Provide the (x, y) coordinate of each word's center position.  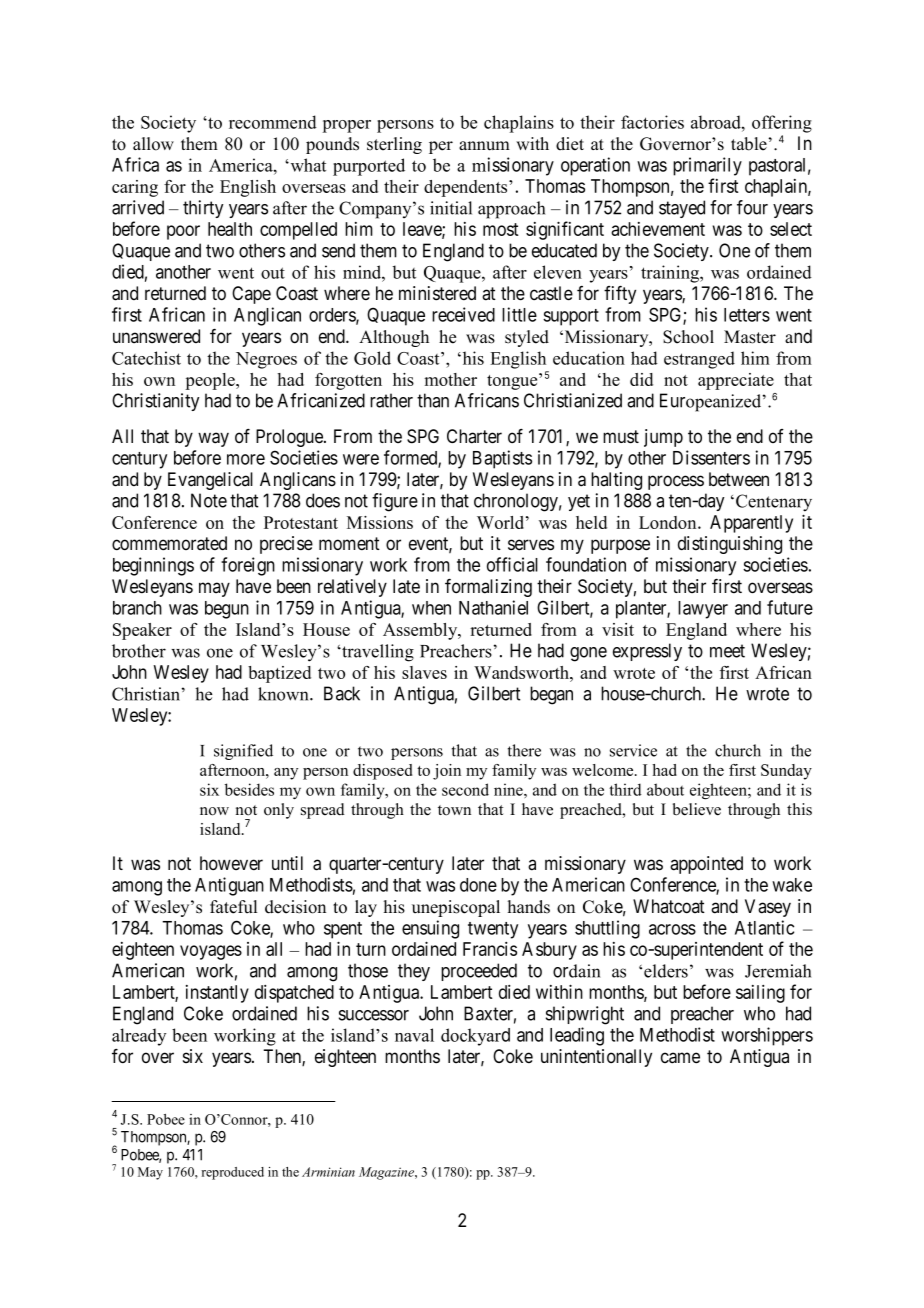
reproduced (232, 1173)
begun (227, 610)
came (680, 1058)
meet (727, 651)
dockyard (475, 1037)
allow (153, 144)
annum (484, 146)
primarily (707, 166)
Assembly (421, 631)
